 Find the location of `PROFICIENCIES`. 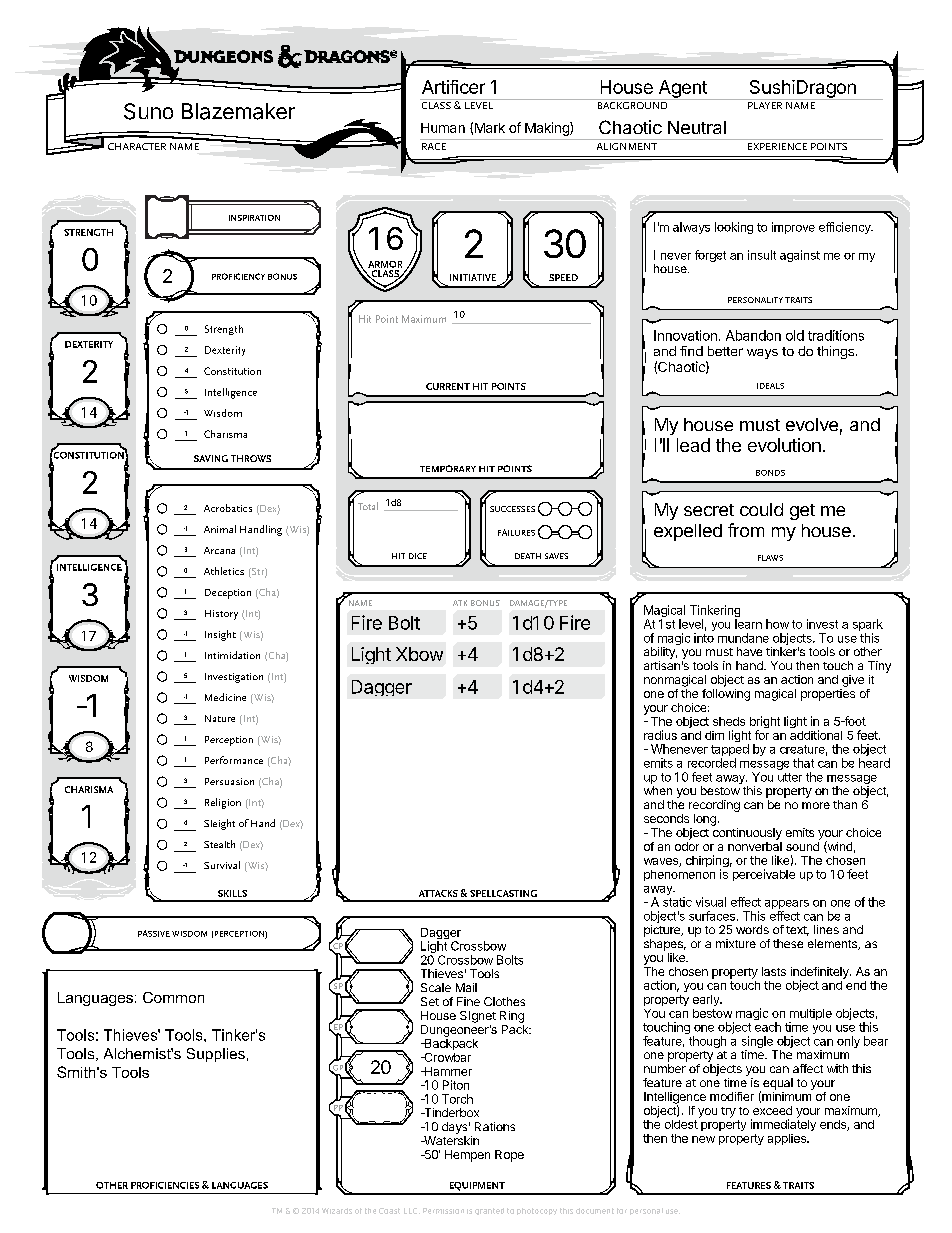

PROFICIENCIES is located at coordinates (165, 1185).
